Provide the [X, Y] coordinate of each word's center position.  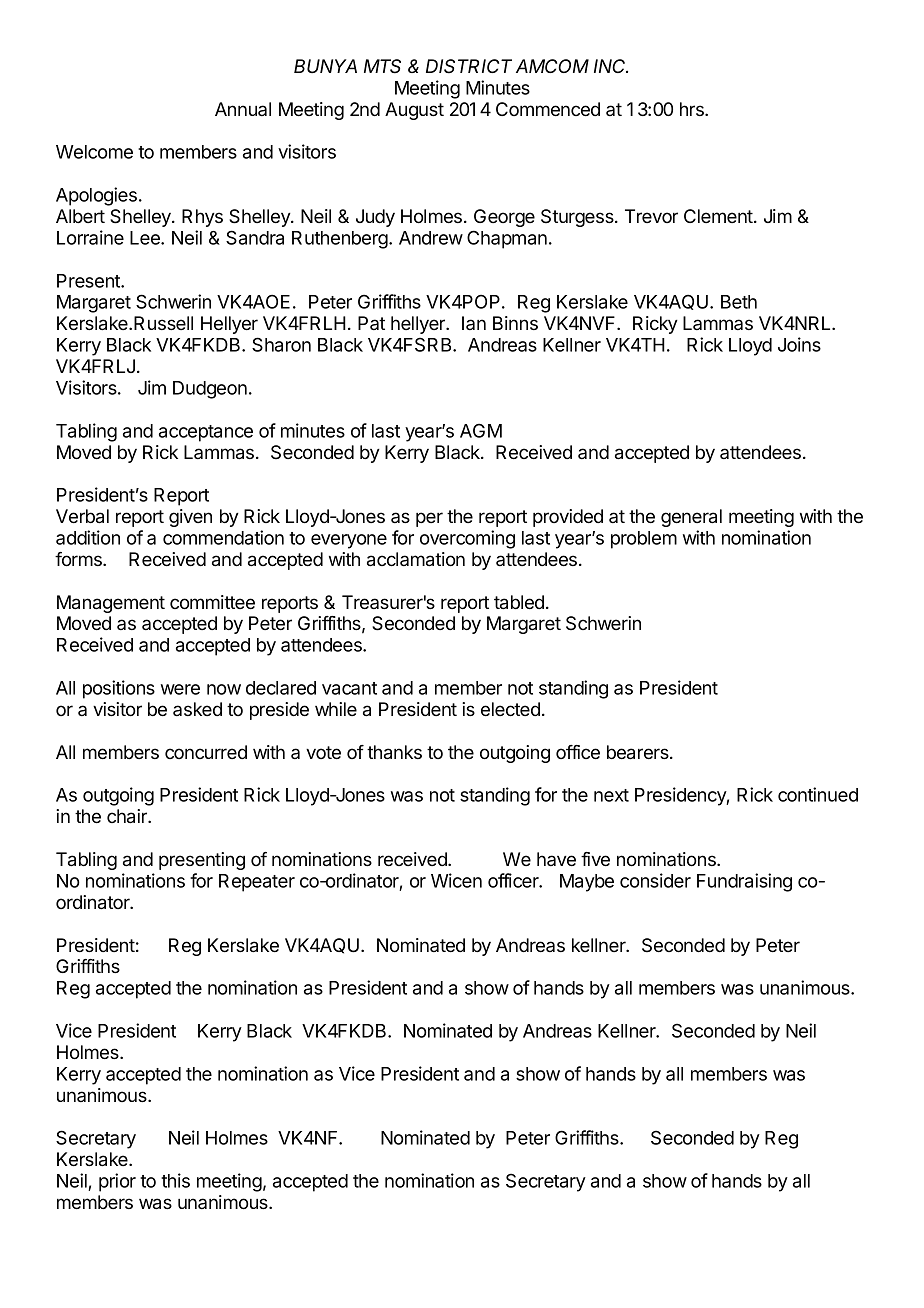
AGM [481, 430]
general [691, 518]
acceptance [206, 433]
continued [818, 794]
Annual [243, 109]
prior [117, 1182]
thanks [394, 752]
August [414, 111]
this [175, 1180]
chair [128, 816]
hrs [693, 109]
